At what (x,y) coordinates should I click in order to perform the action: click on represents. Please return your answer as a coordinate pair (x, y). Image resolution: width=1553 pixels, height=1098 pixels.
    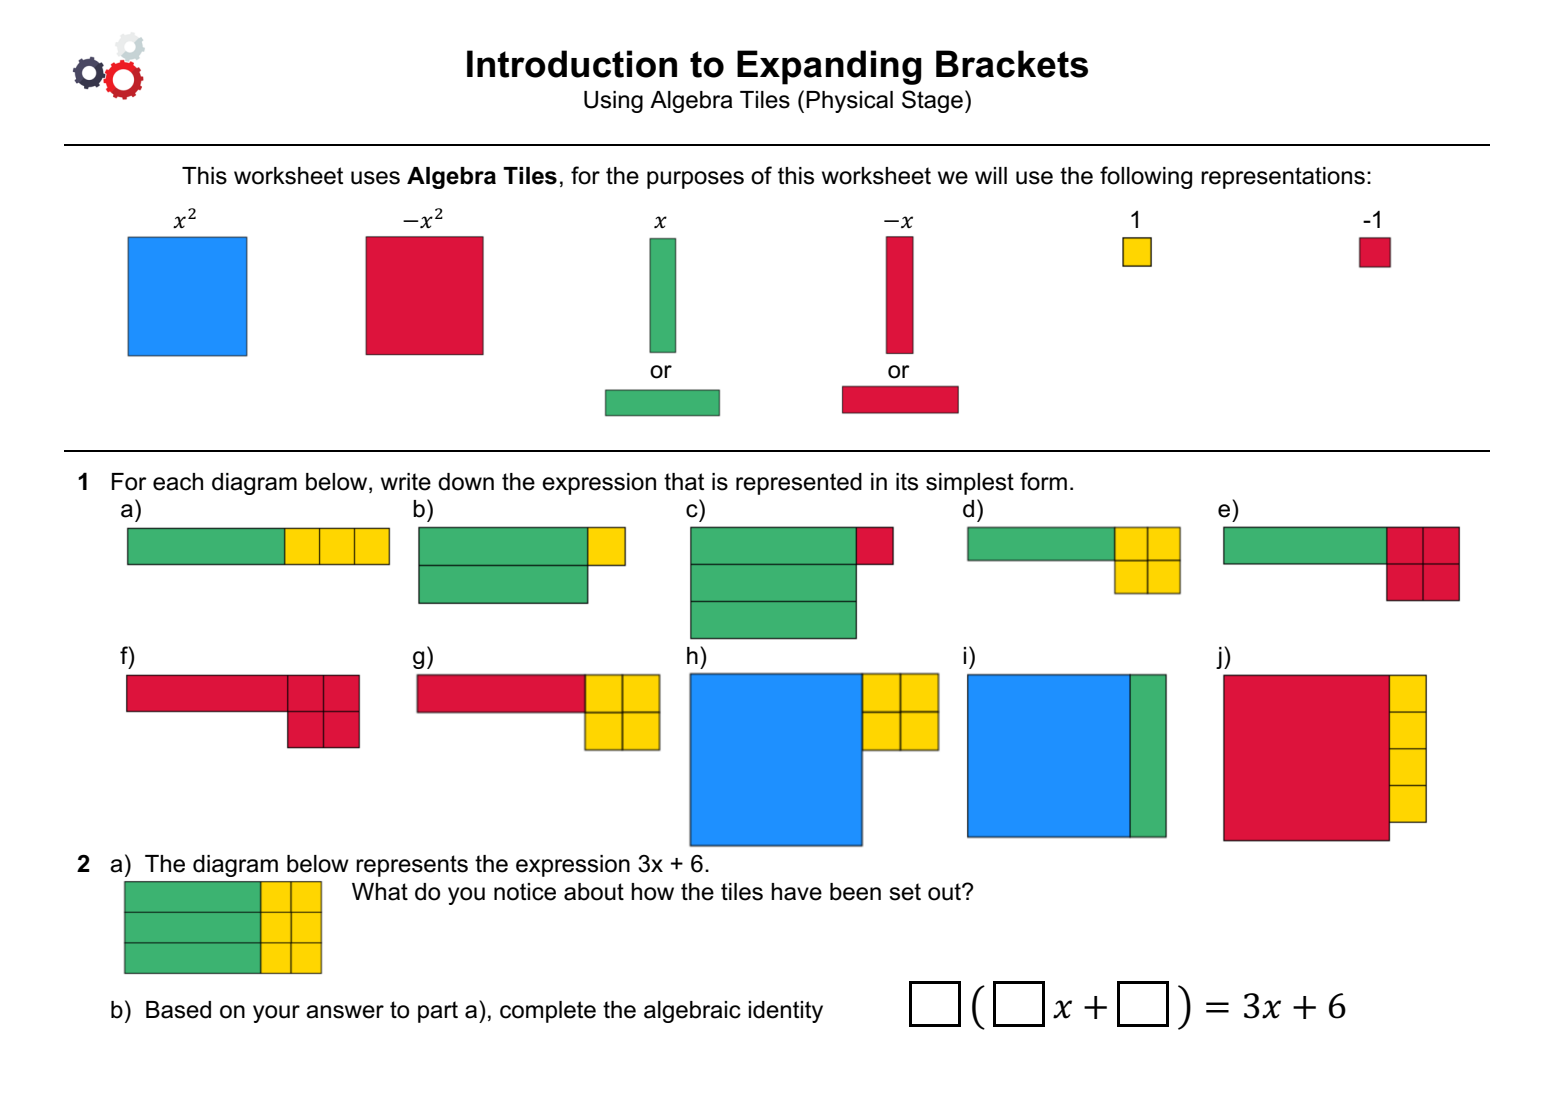
    Looking at the image, I should click on (412, 866).
